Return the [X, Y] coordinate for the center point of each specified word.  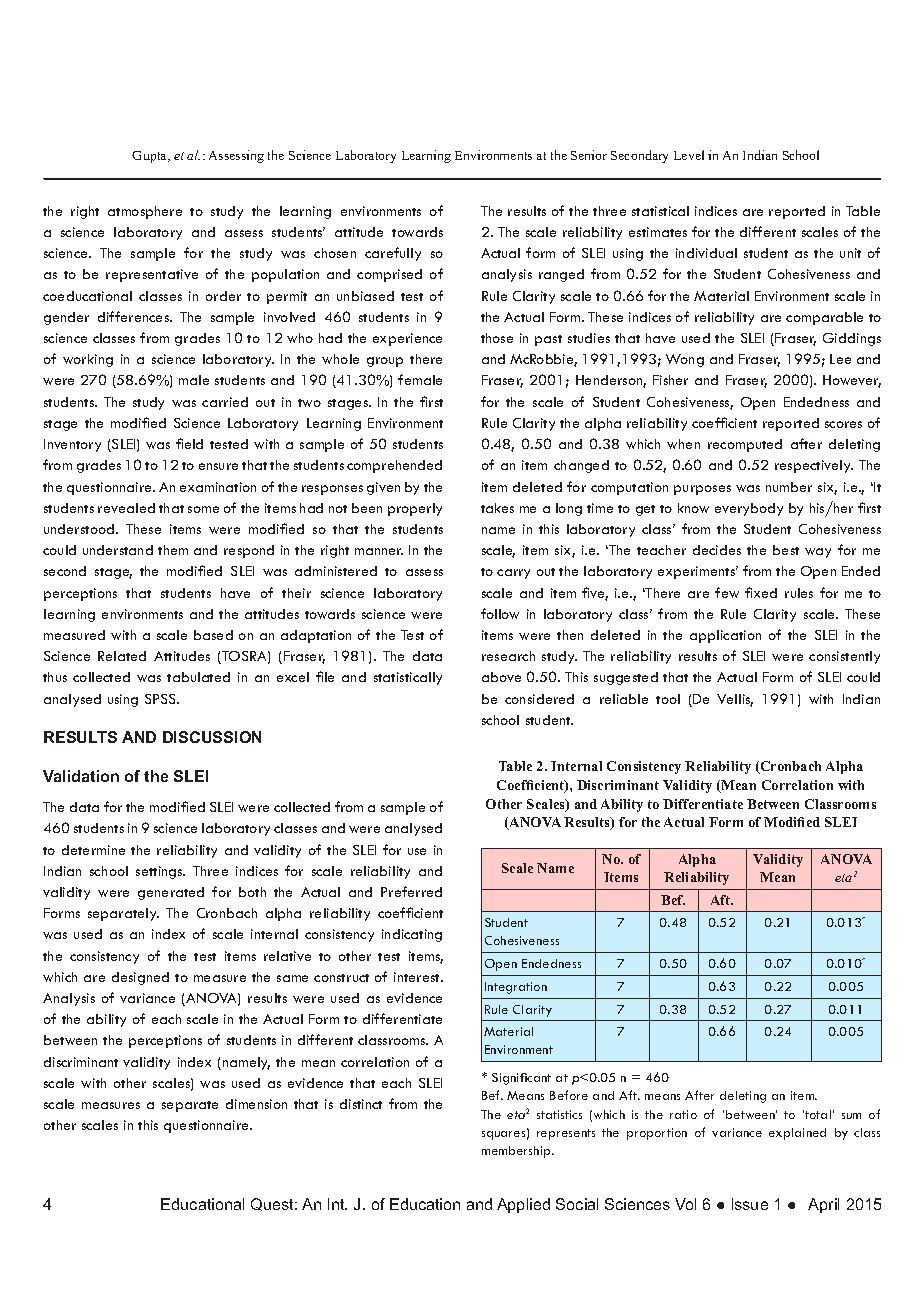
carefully [393, 254]
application [725, 636]
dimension [256, 1104]
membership [517, 1152]
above [501, 677]
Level [689, 155]
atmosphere [145, 212]
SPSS [162, 699]
